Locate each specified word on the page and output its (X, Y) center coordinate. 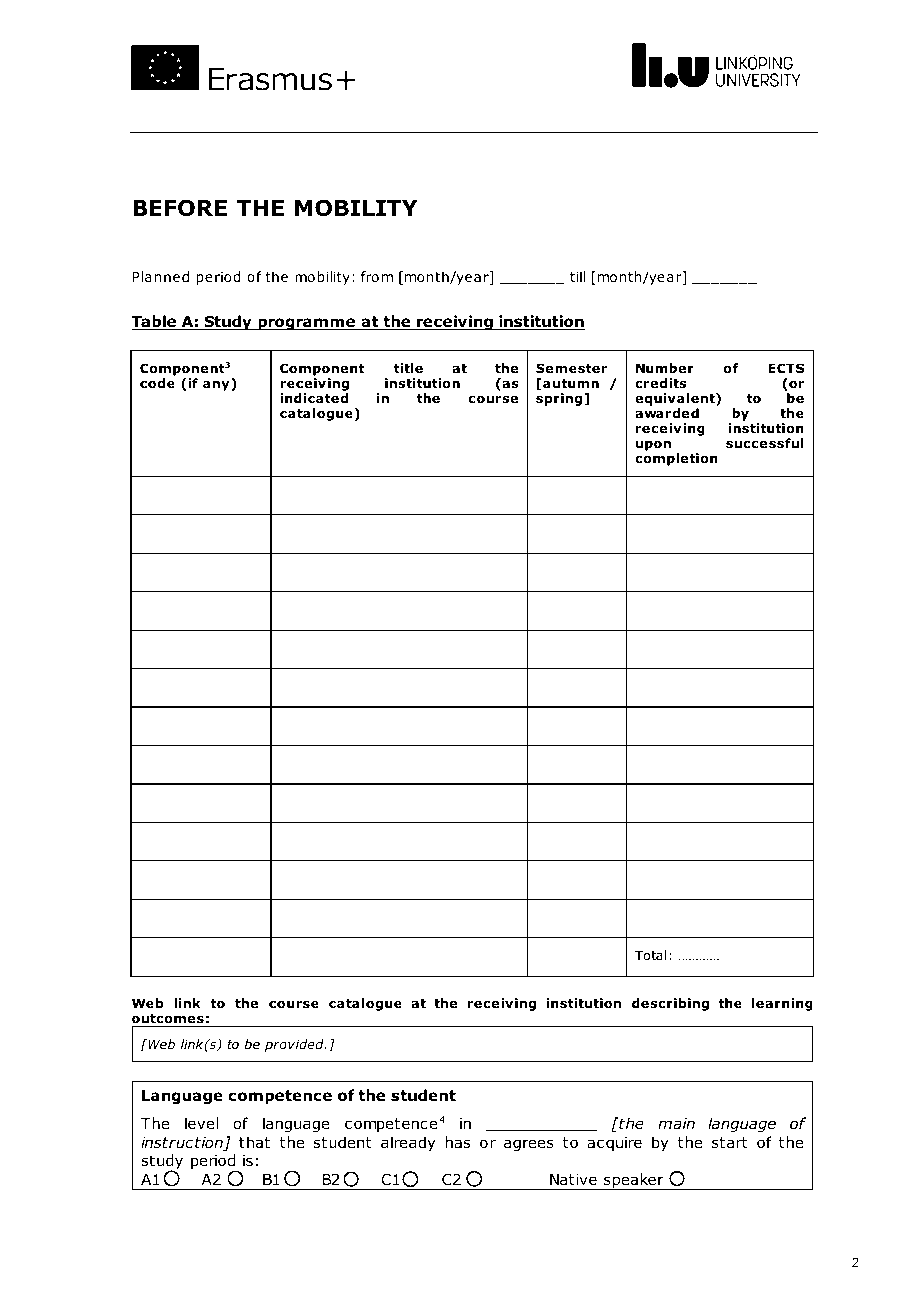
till (577, 276)
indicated (314, 398)
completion (676, 459)
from (377, 276)
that (254, 1142)
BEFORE (180, 208)
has (458, 1142)
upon (653, 446)
